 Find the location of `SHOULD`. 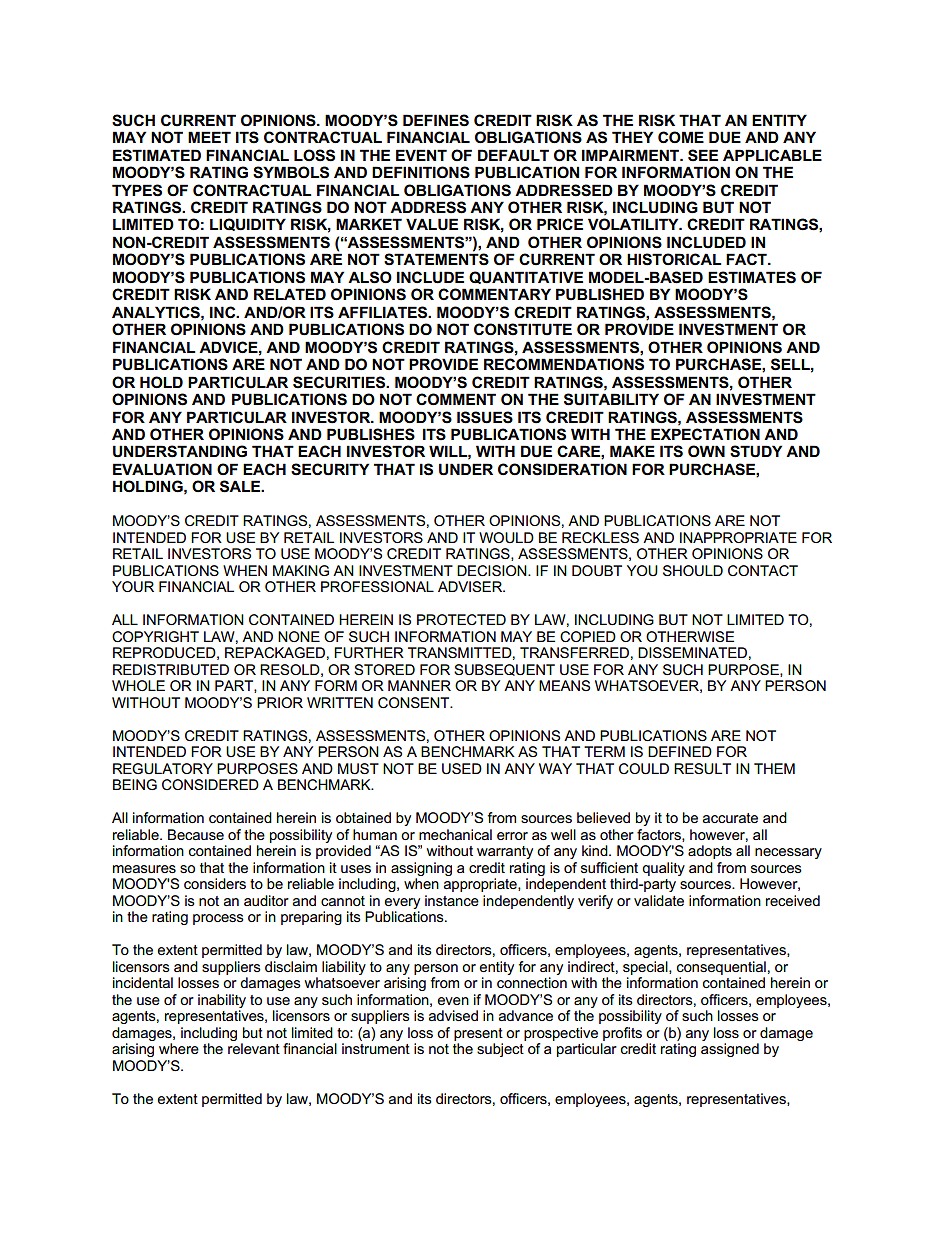

SHOULD is located at coordinates (693, 570).
